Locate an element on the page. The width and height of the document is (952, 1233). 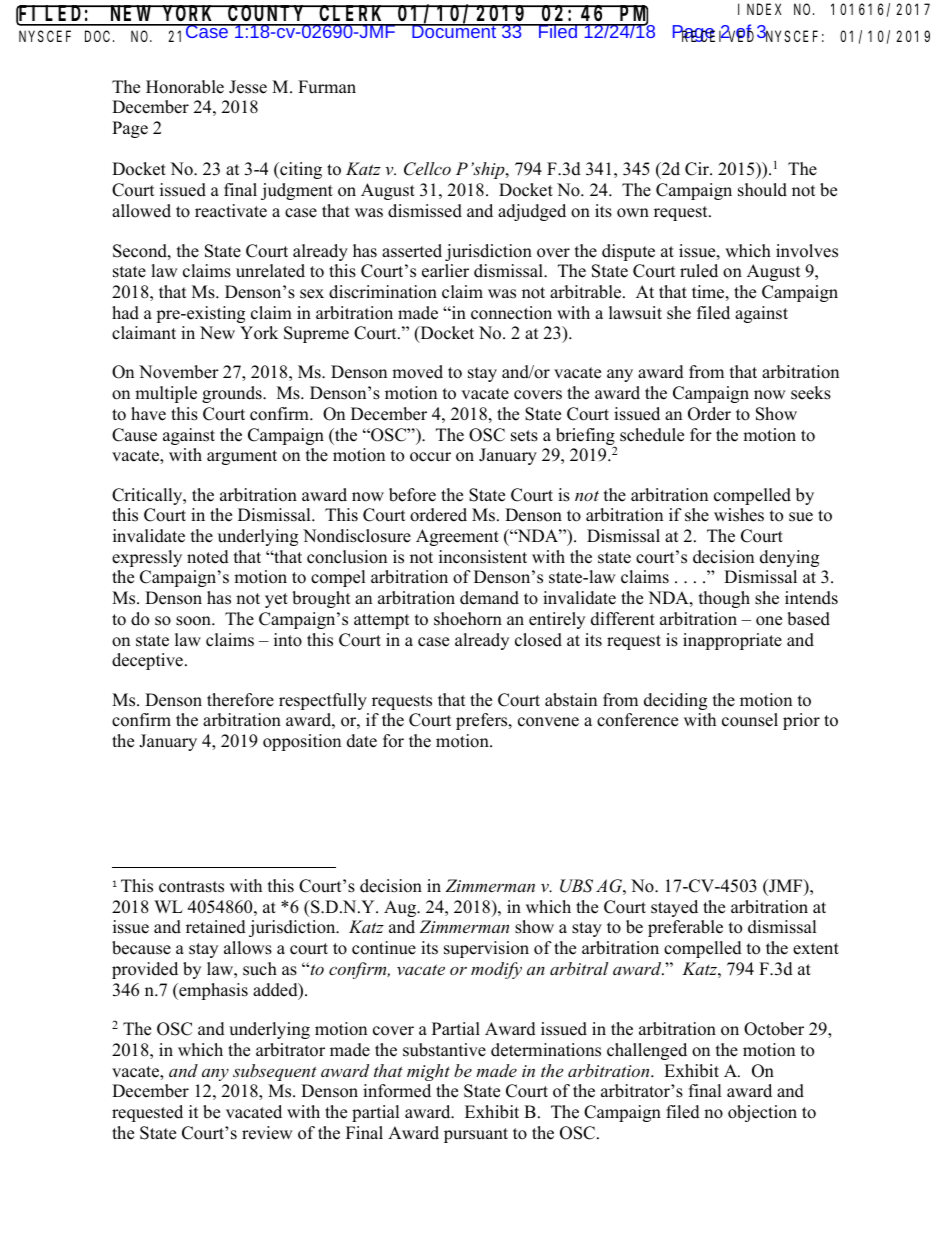
noted is located at coordinates (208, 557).
